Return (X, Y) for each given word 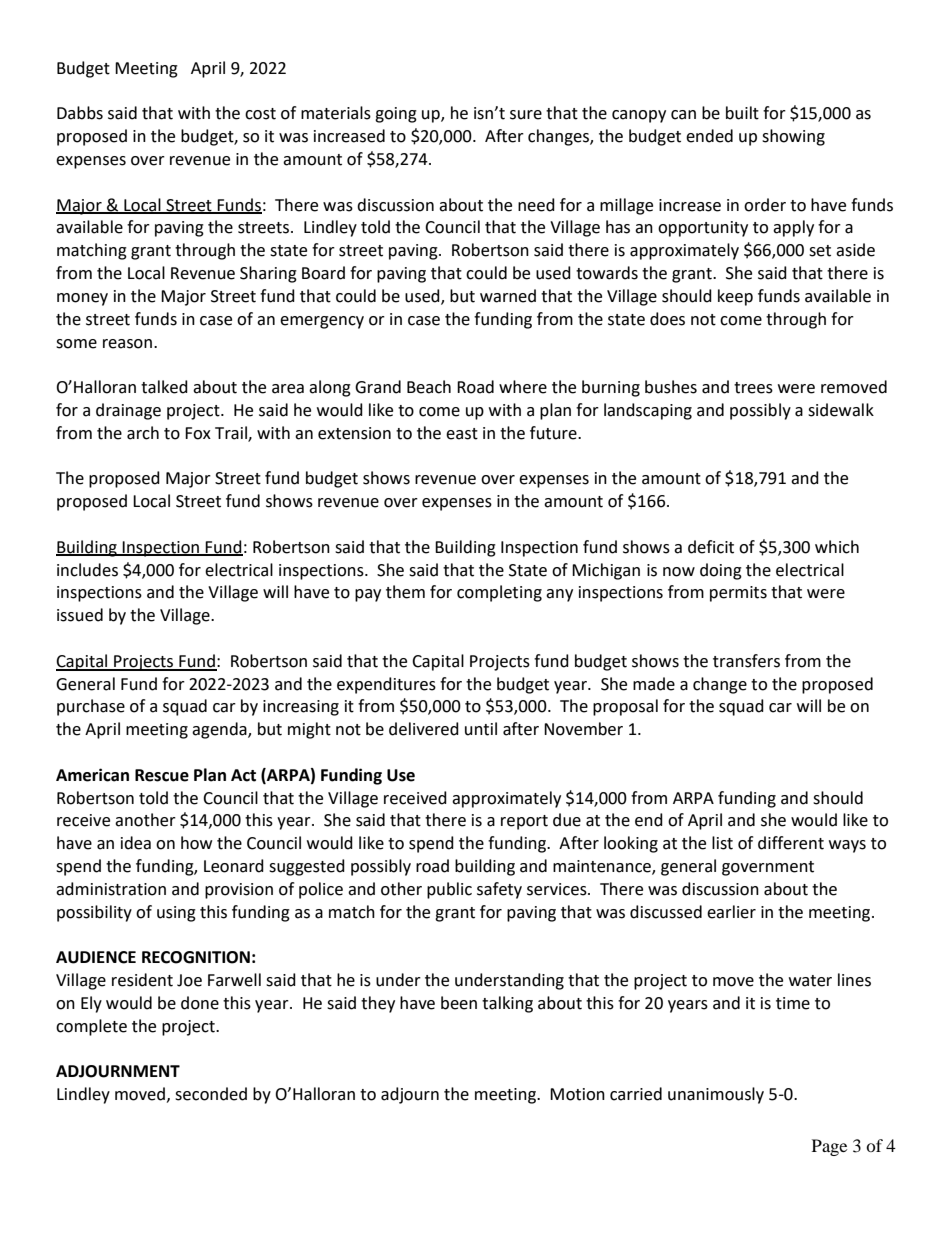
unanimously (716, 1095)
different (791, 843)
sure (526, 115)
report (524, 822)
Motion (577, 1094)
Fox (198, 433)
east (462, 434)
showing (793, 137)
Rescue (162, 775)
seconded (211, 1094)
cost (260, 114)
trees (753, 388)
